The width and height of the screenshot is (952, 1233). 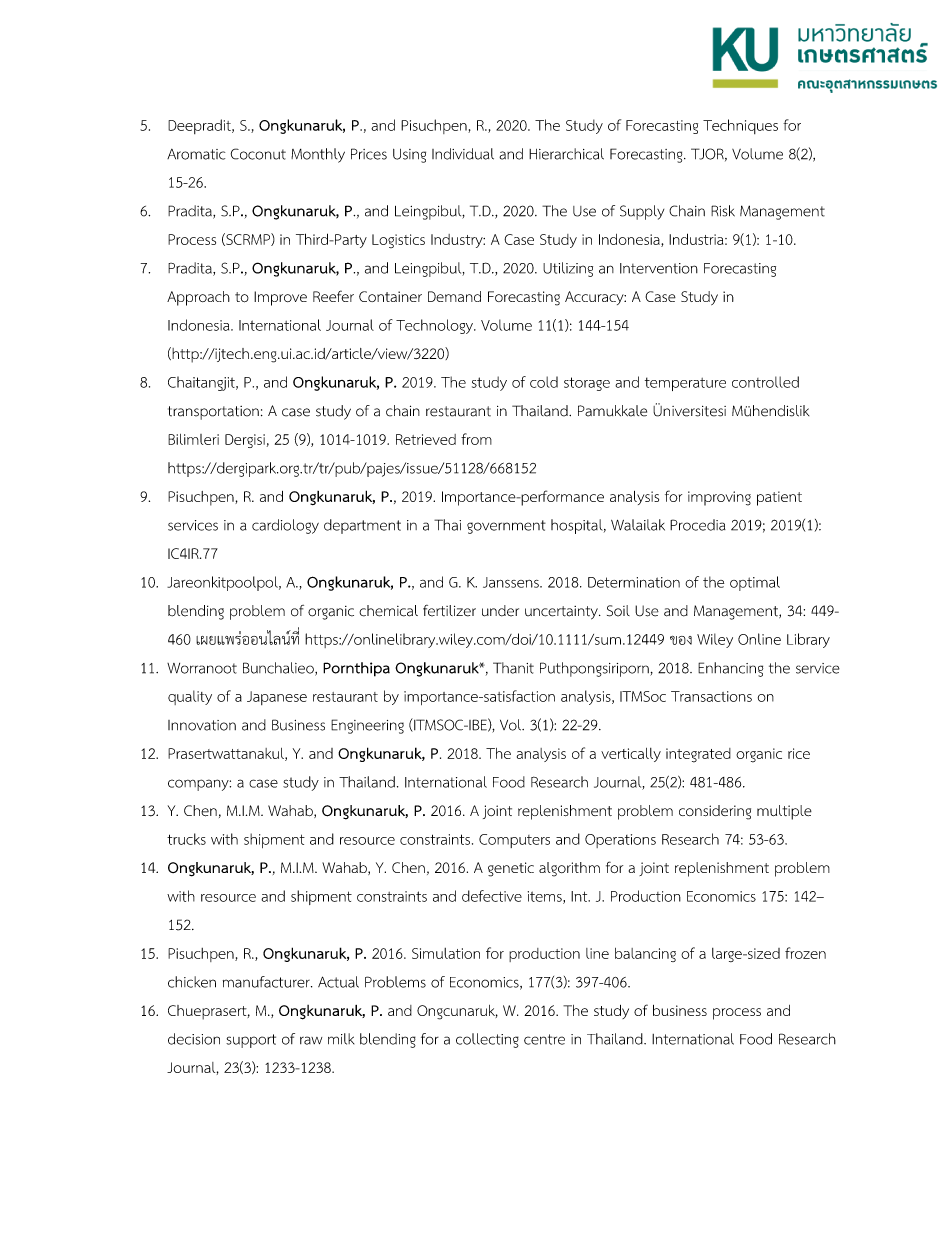 What do you see at coordinates (740, 126) in the screenshot?
I see `Techniques` at bounding box center [740, 126].
